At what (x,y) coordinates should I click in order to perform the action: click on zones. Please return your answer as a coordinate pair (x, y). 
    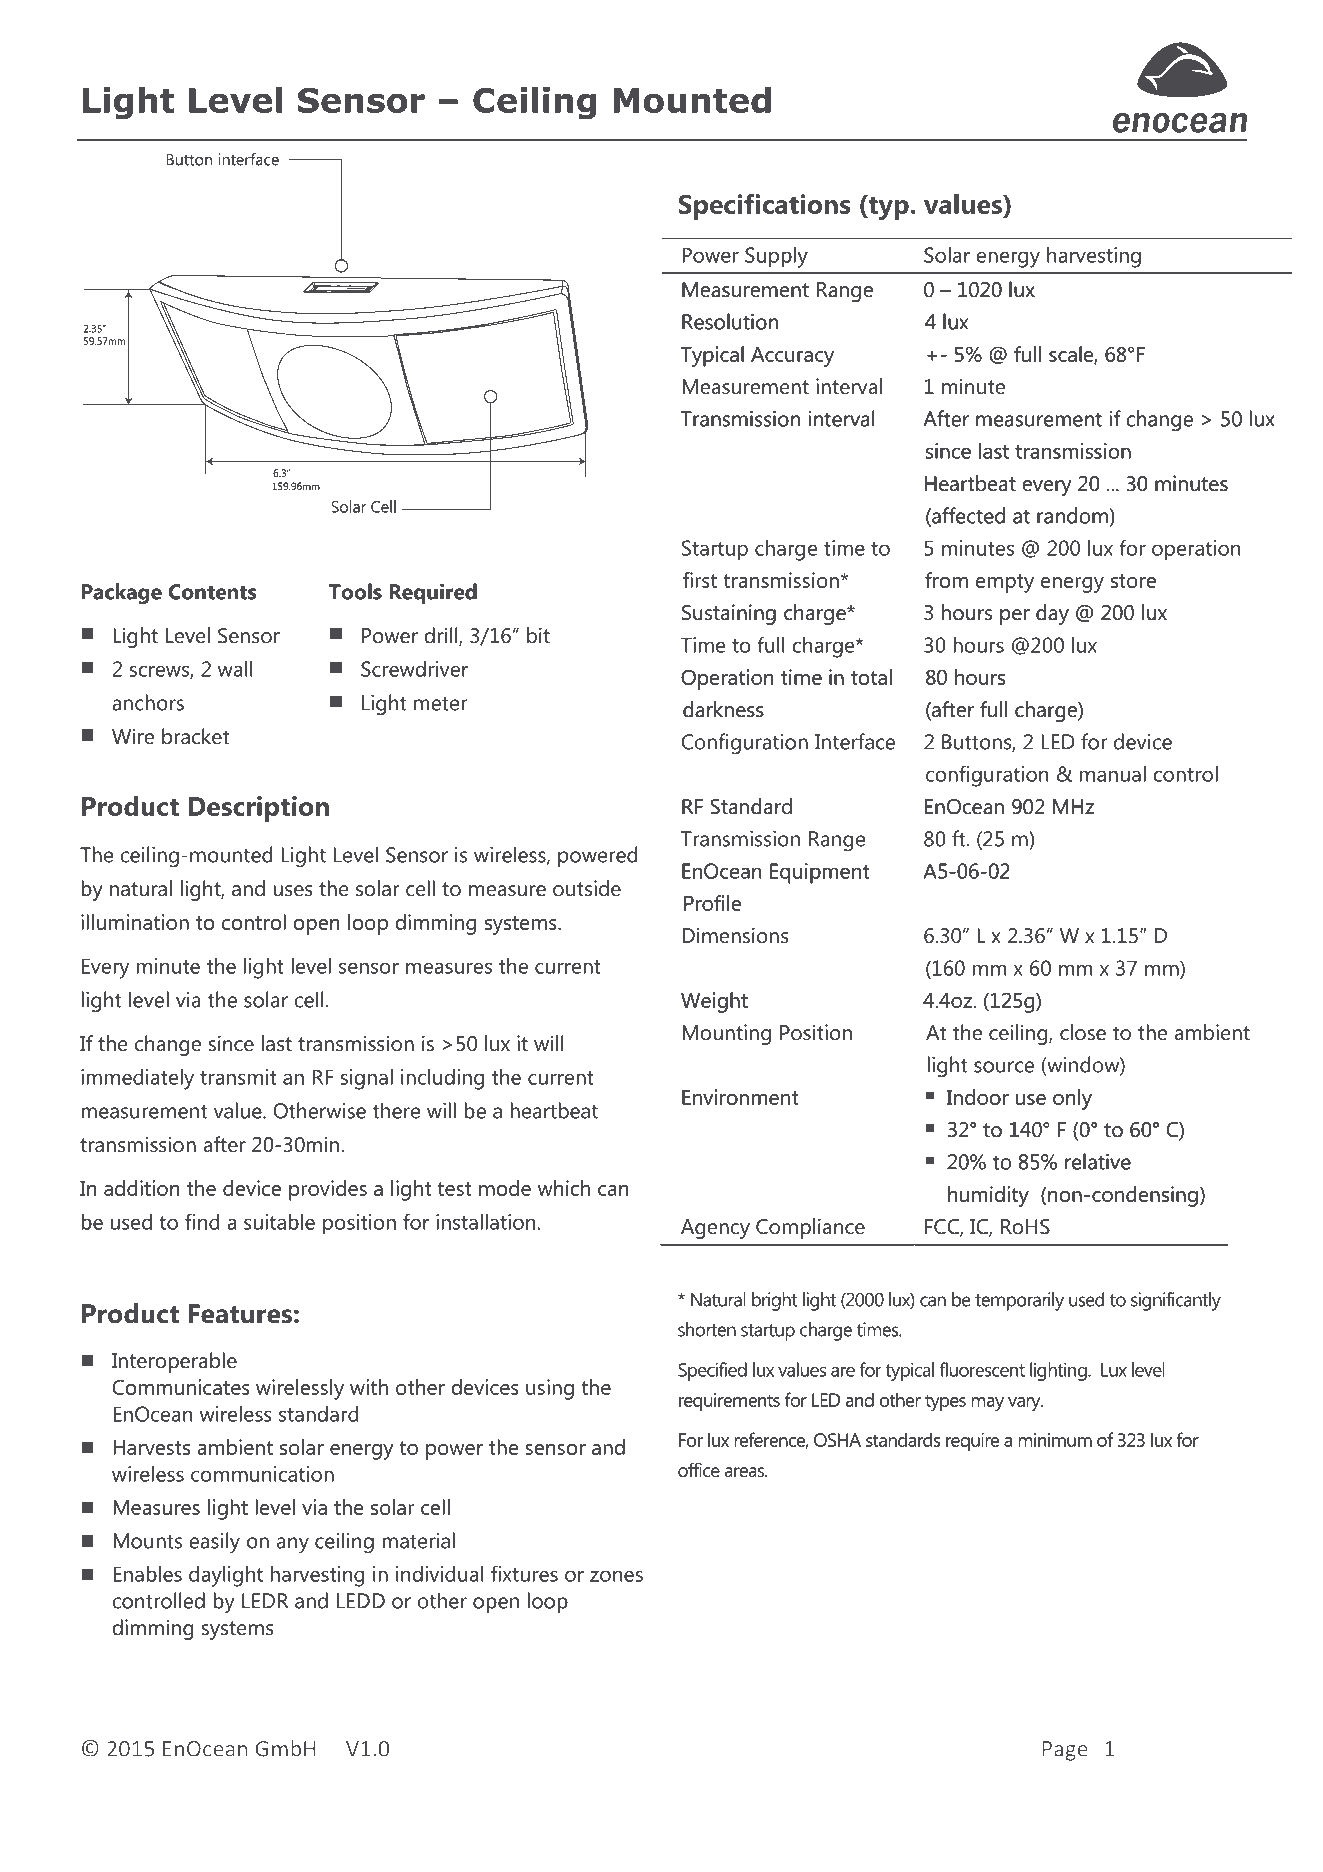
    Looking at the image, I should click on (616, 1576).
